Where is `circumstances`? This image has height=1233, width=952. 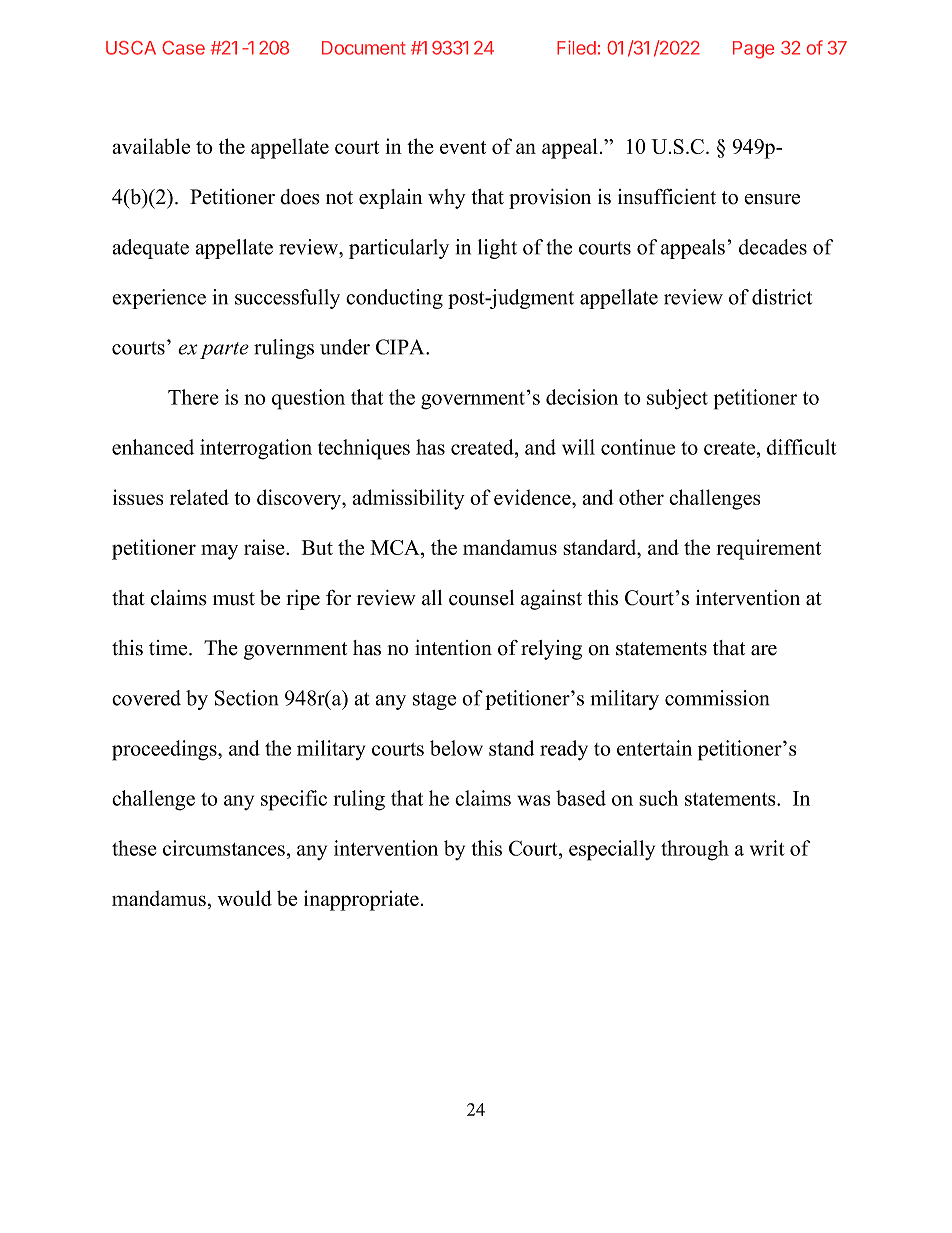
circumstances is located at coordinates (224, 848).
